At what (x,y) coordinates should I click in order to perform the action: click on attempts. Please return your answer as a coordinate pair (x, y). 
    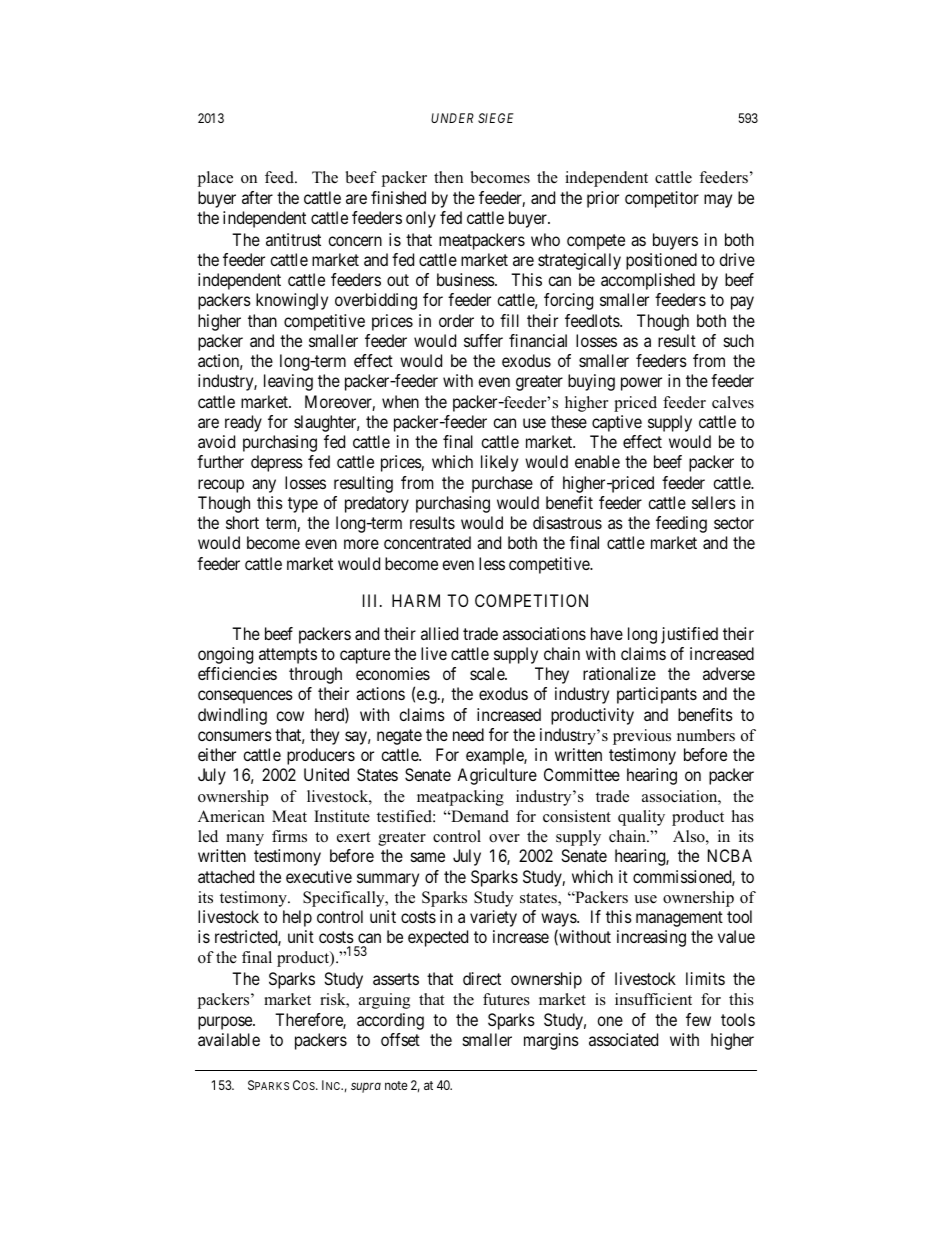
    Looking at the image, I should click on (288, 656).
